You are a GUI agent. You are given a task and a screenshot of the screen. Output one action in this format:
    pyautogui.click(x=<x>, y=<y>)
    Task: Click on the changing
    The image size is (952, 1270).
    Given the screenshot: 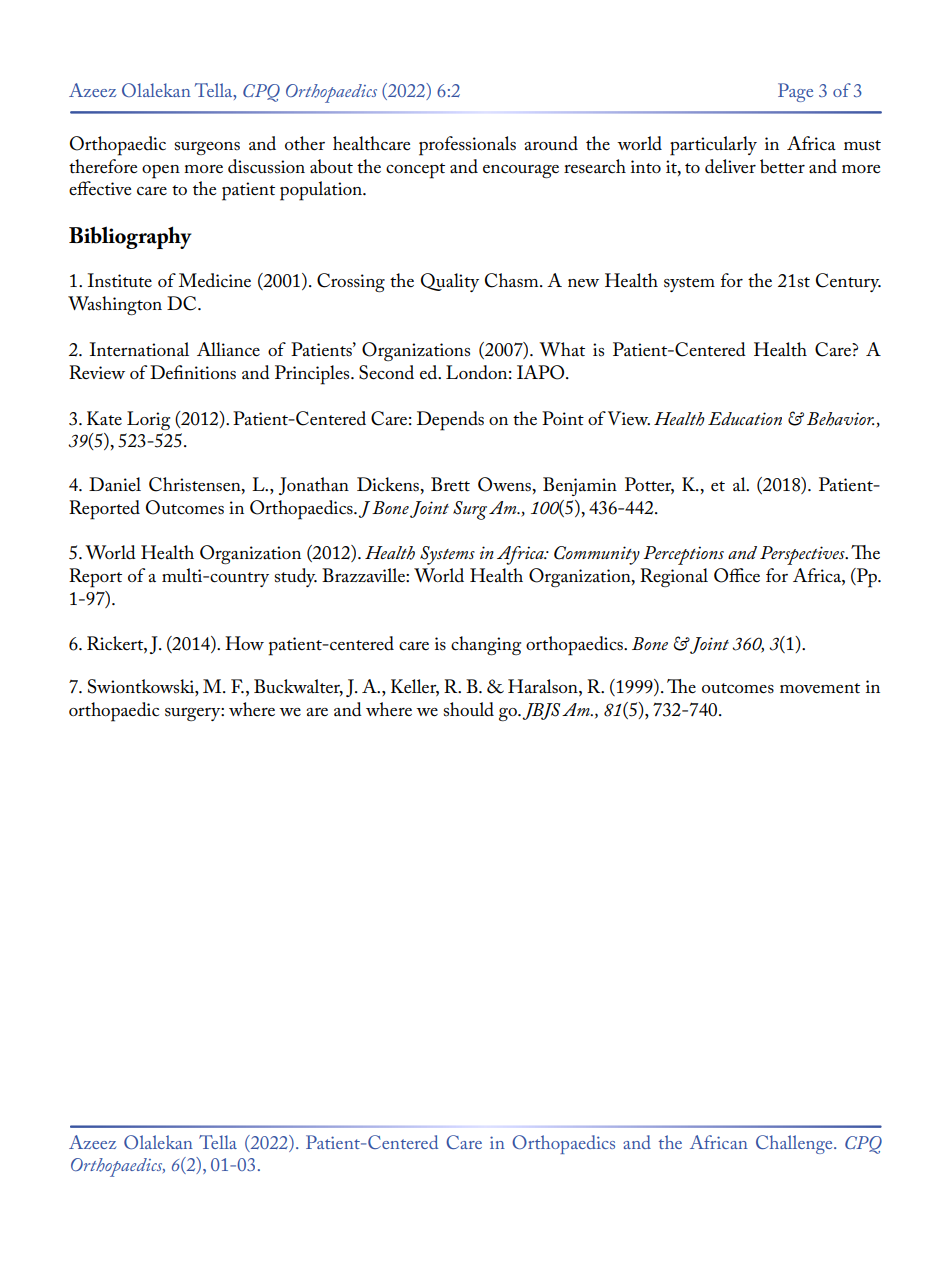 What is the action you would take?
    pyautogui.click(x=486, y=645)
